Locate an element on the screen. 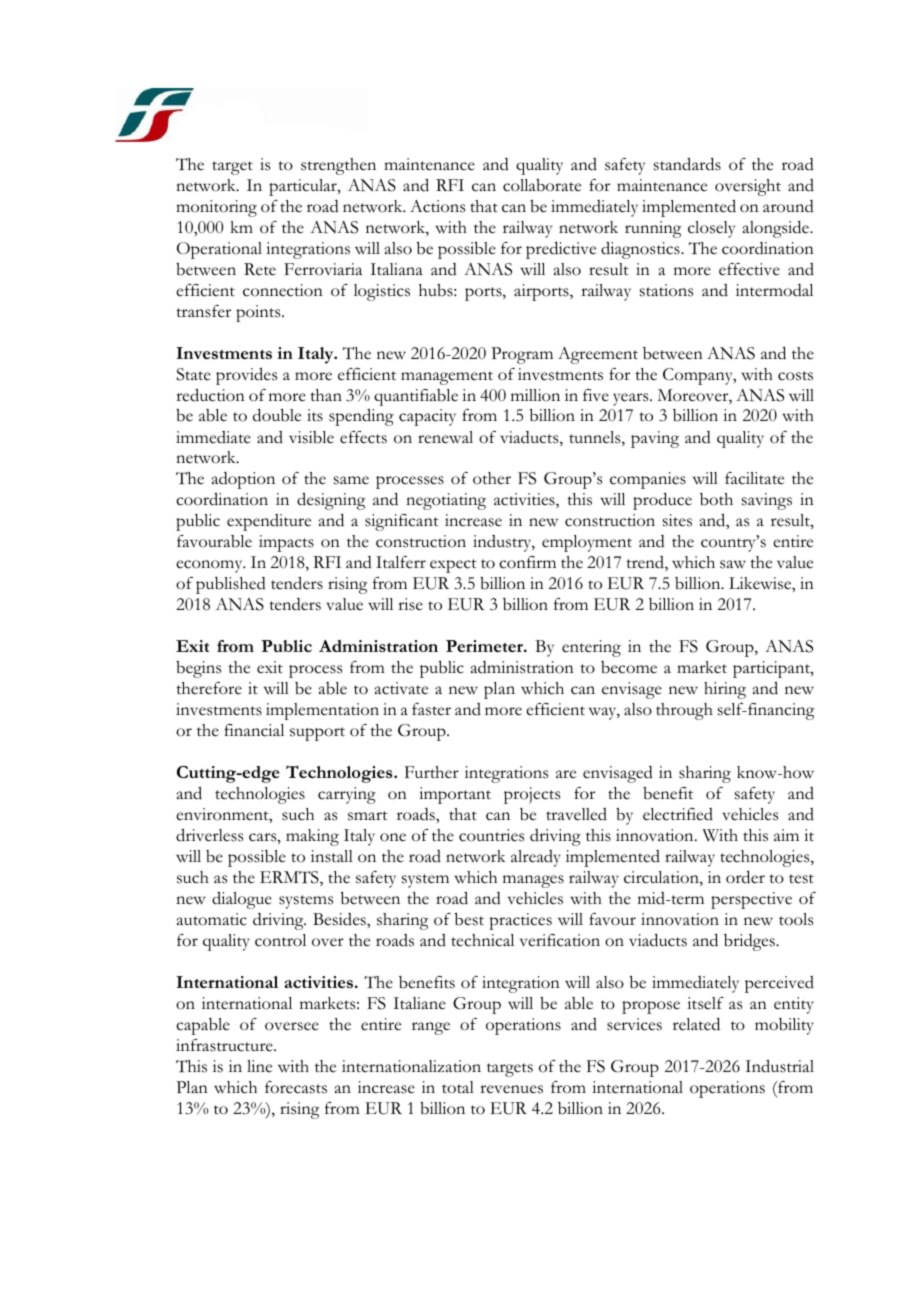 The width and height of the screenshot is (924, 1308). order is located at coordinates (745, 877).
